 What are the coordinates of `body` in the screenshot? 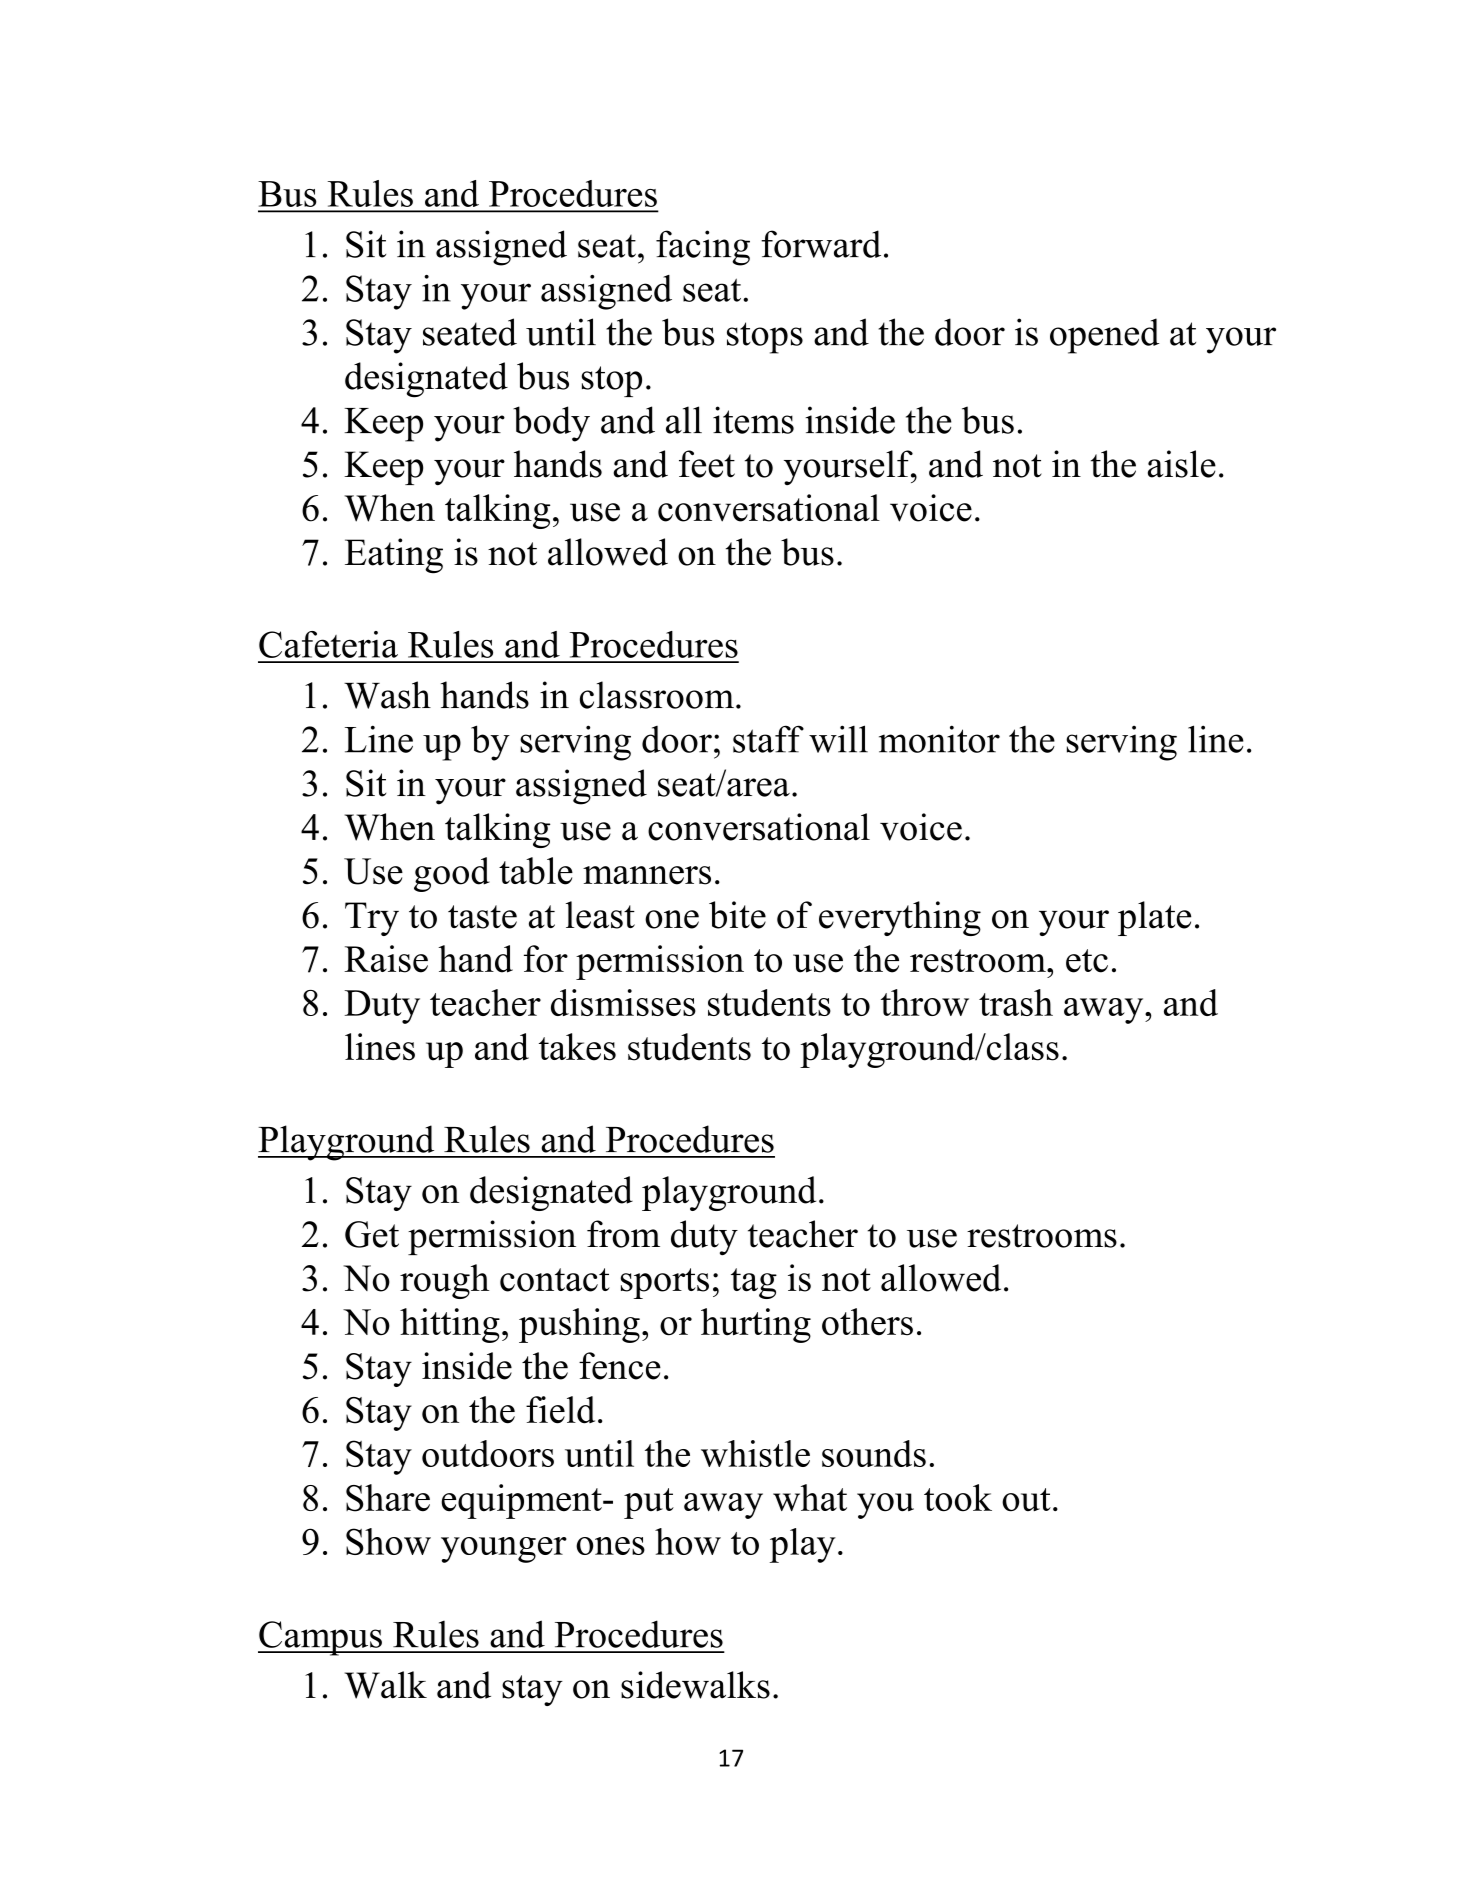 It's located at (551, 424).
